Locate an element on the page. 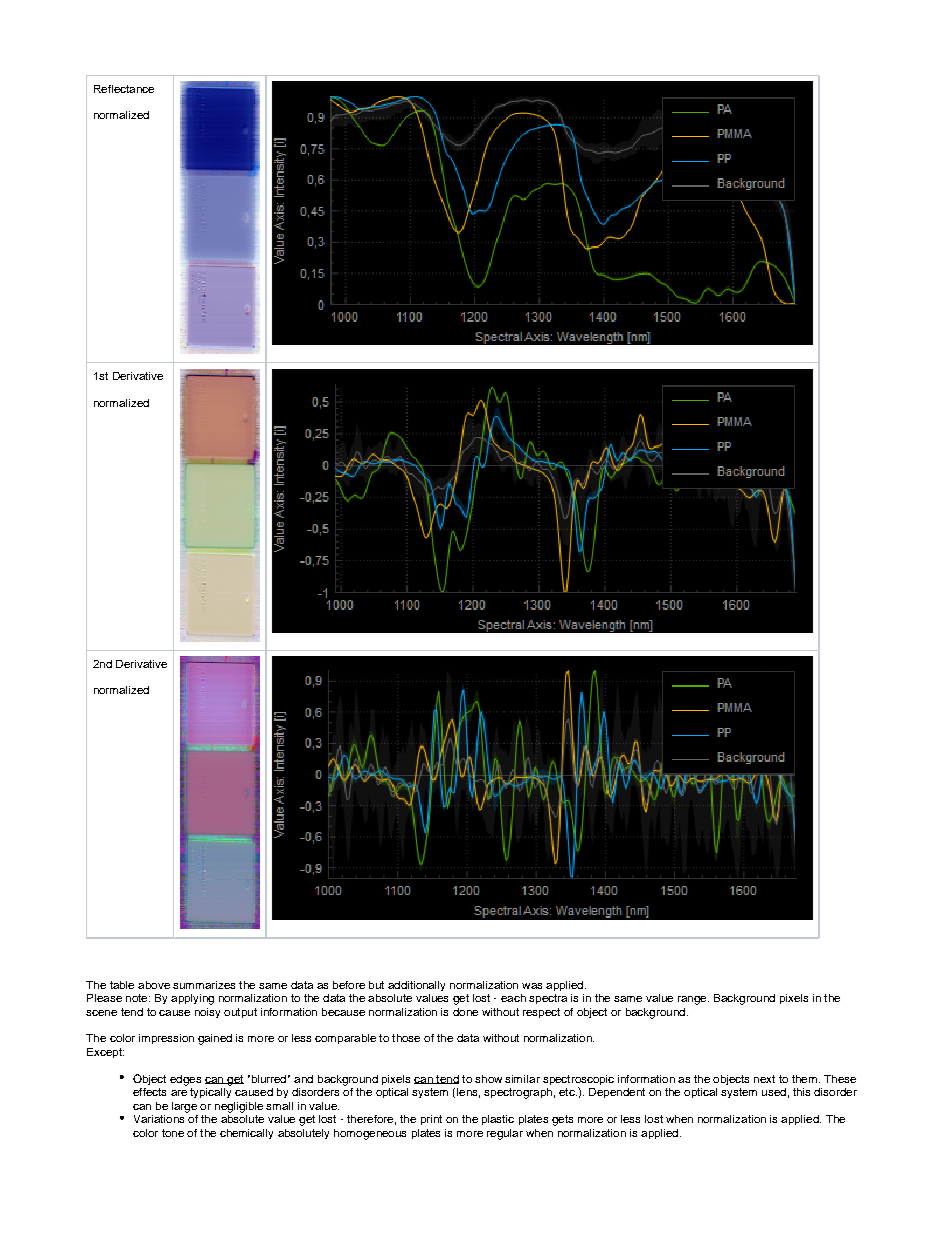 Image resolution: width=952 pixels, height=1233 pixels. summarizes is located at coordinates (204, 985).
